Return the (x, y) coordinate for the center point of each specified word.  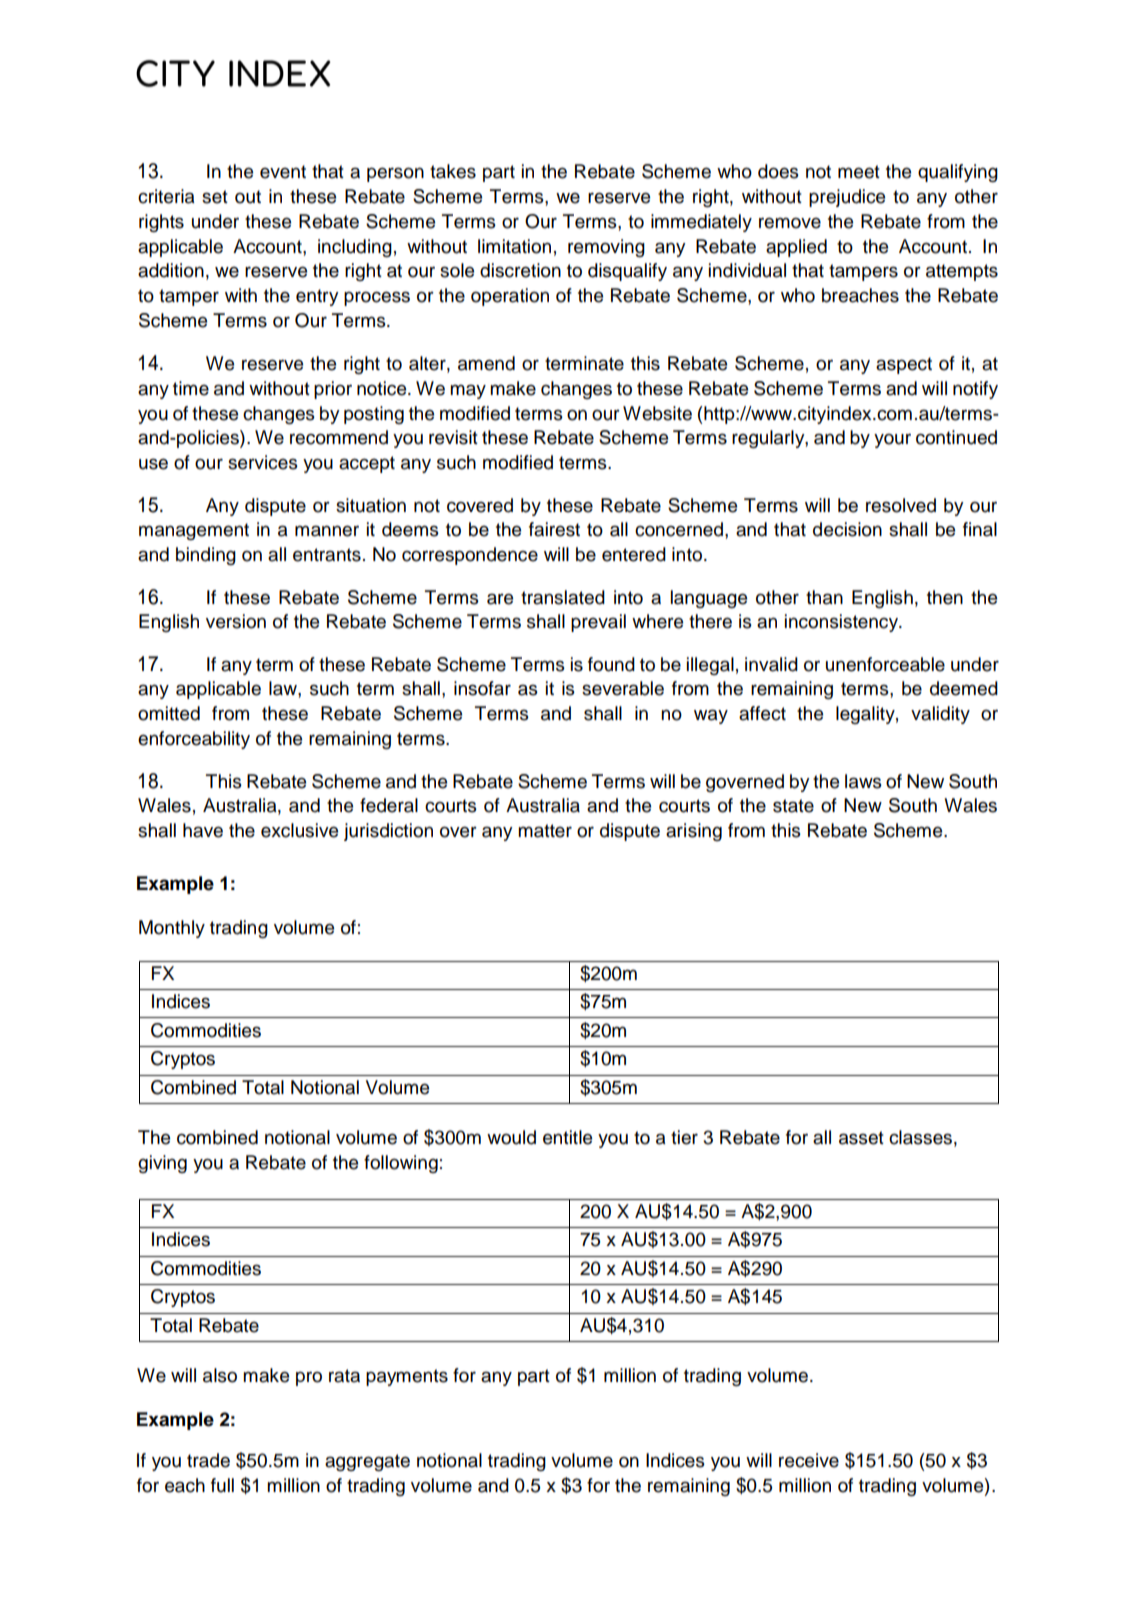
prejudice (847, 198)
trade (208, 1460)
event (283, 172)
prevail (598, 623)
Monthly (172, 929)
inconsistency (843, 623)
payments (407, 1377)
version (236, 621)
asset (861, 1138)
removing (606, 248)
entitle (567, 1137)
